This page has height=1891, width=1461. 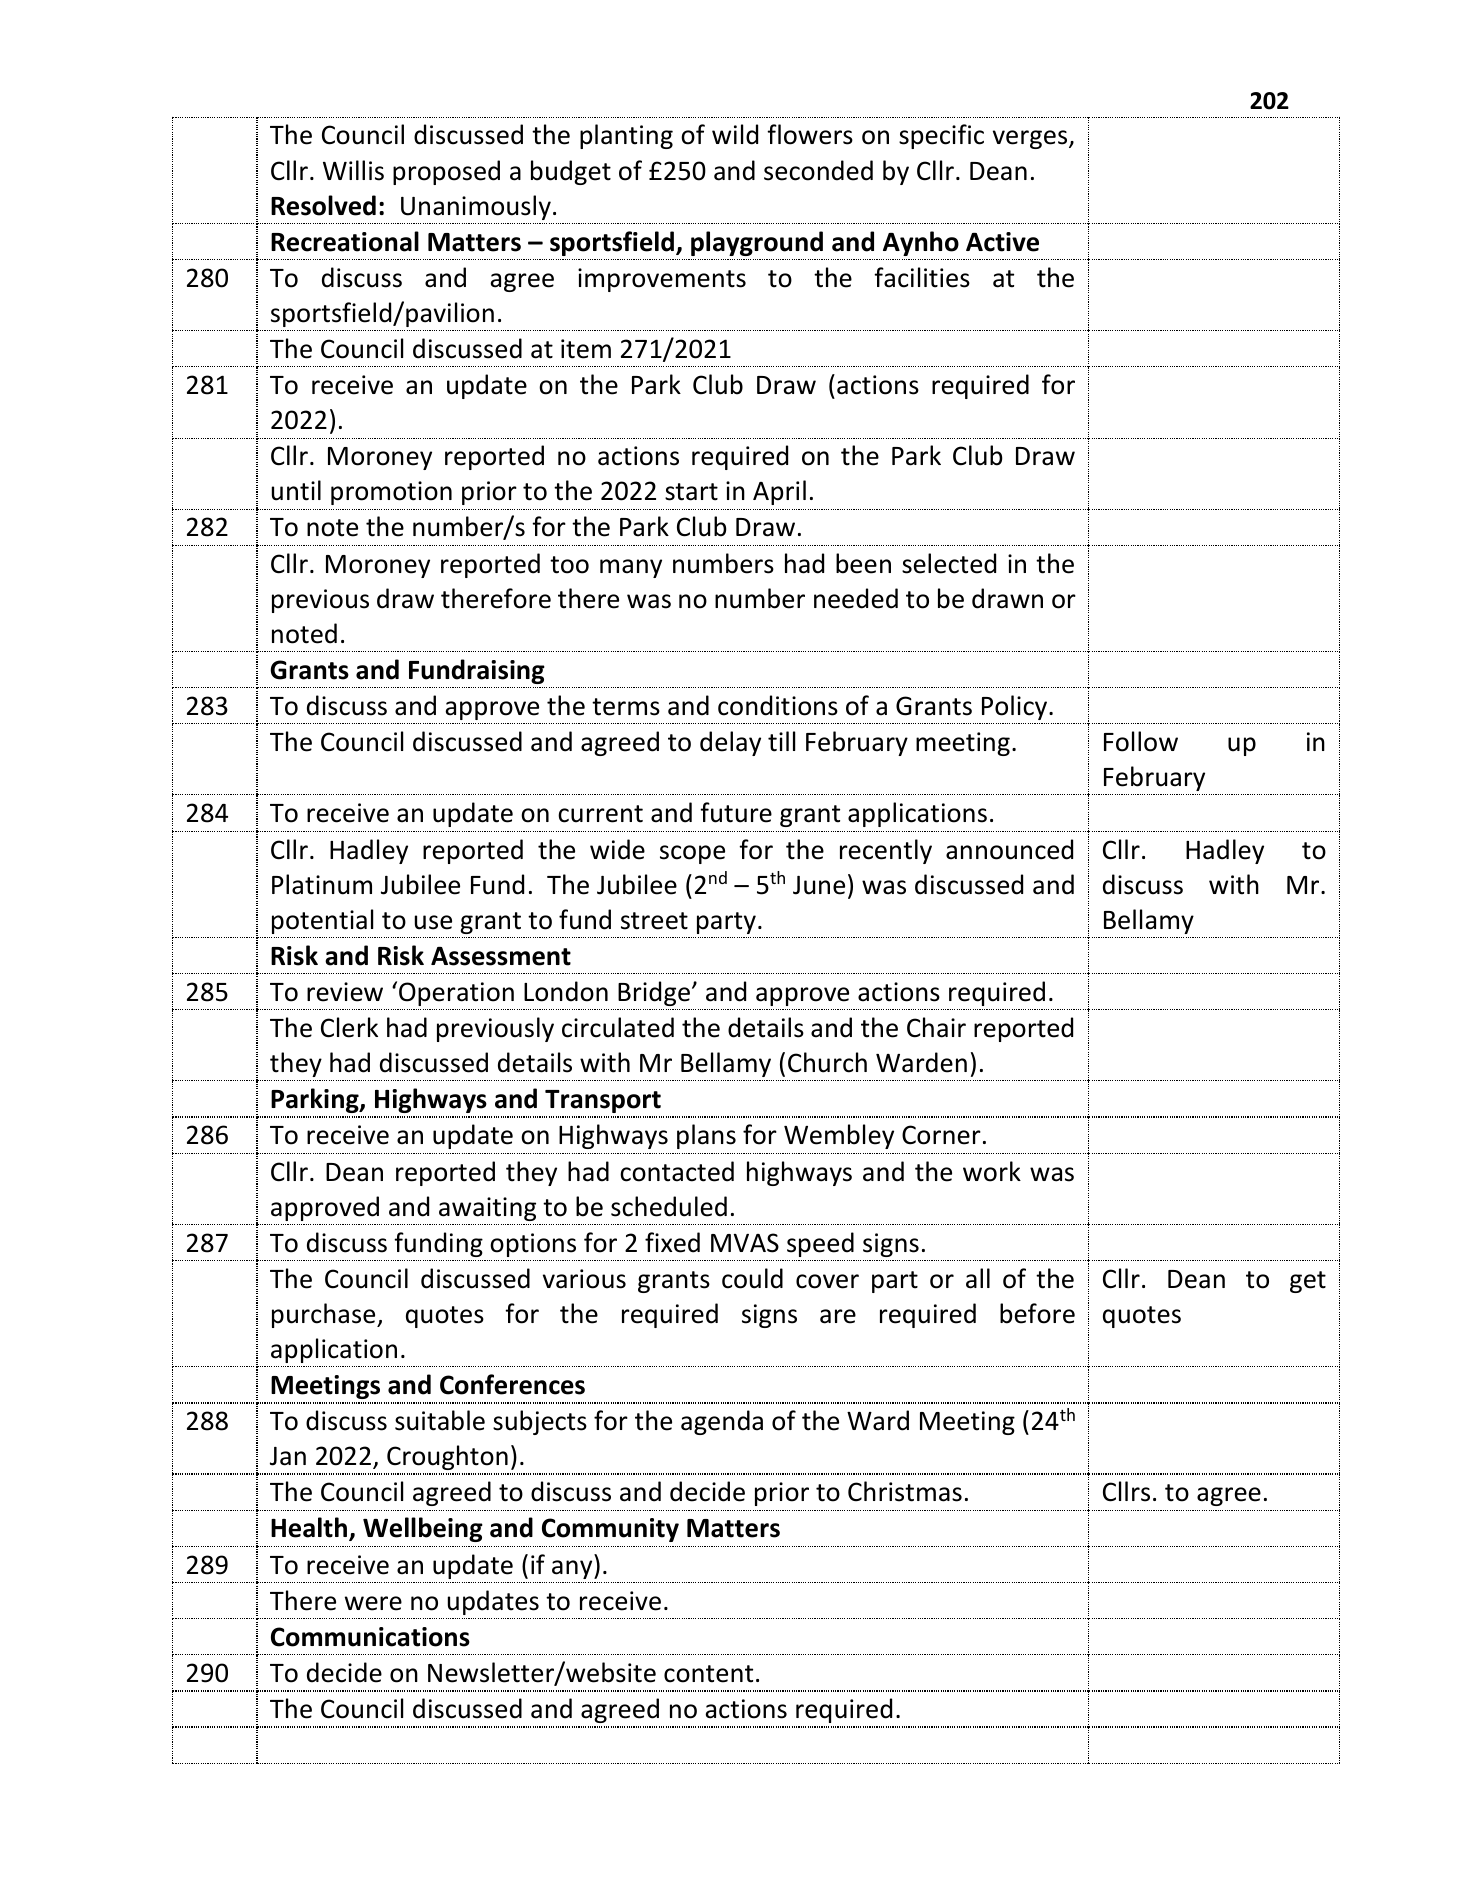 I want to click on announced, so click(x=1009, y=849).
